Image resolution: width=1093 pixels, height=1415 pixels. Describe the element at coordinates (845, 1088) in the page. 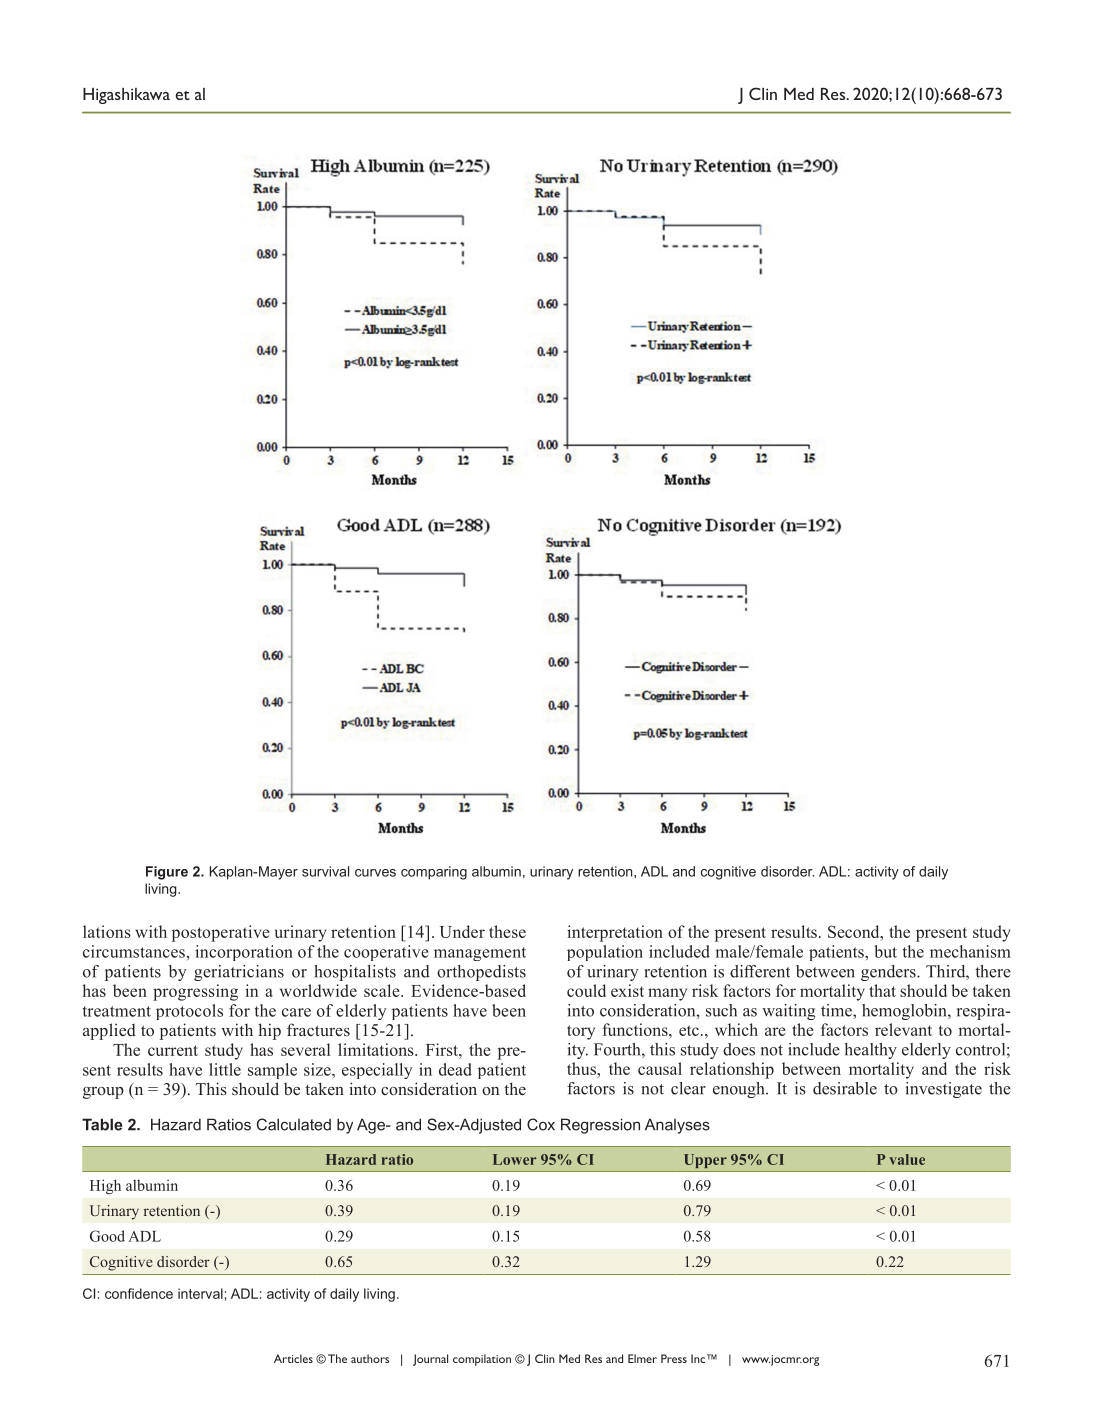

I see `desirable` at that location.
